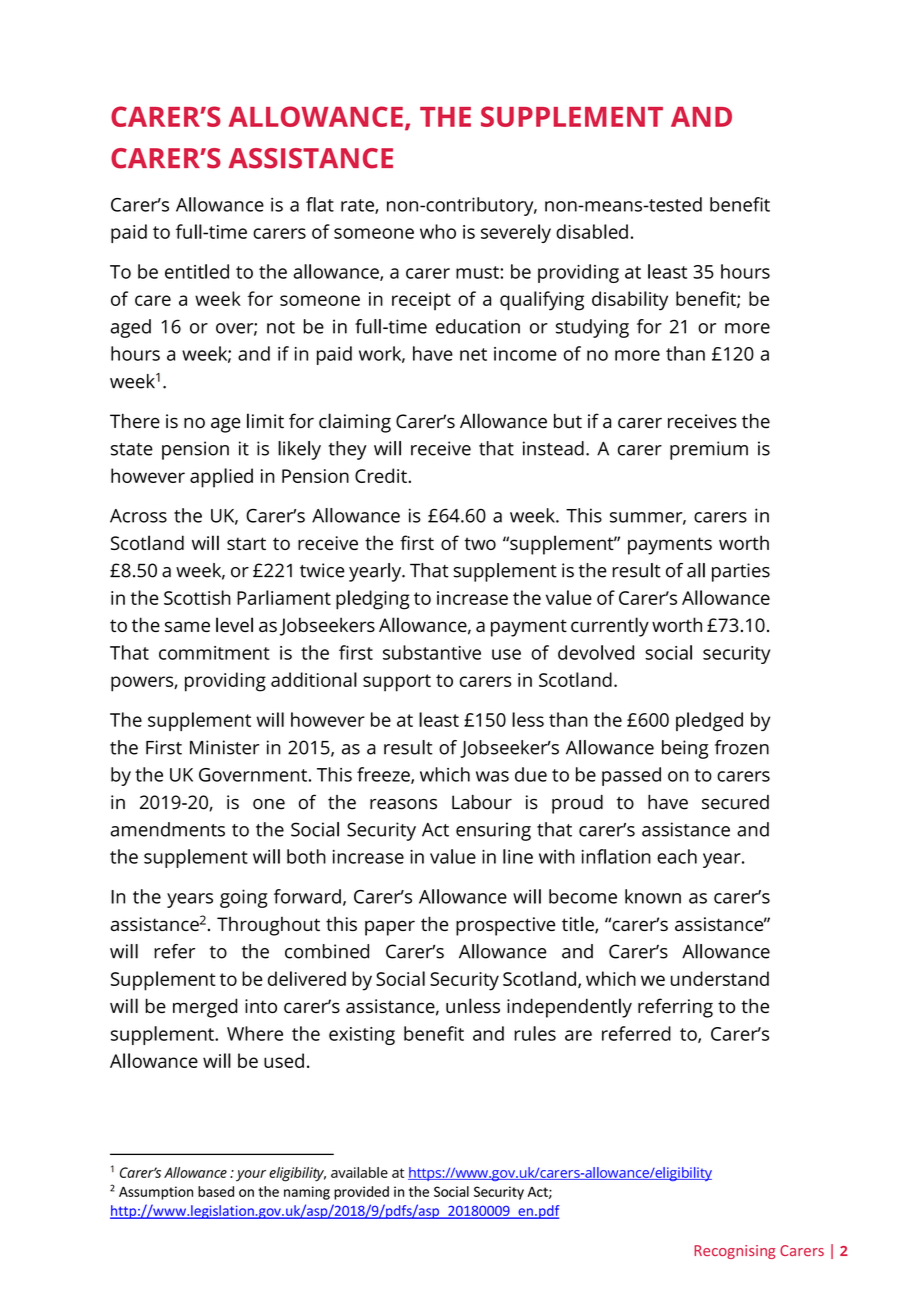 The image size is (924, 1308). What do you see at coordinates (244, 898) in the page?
I see `going` at bounding box center [244, 898].
